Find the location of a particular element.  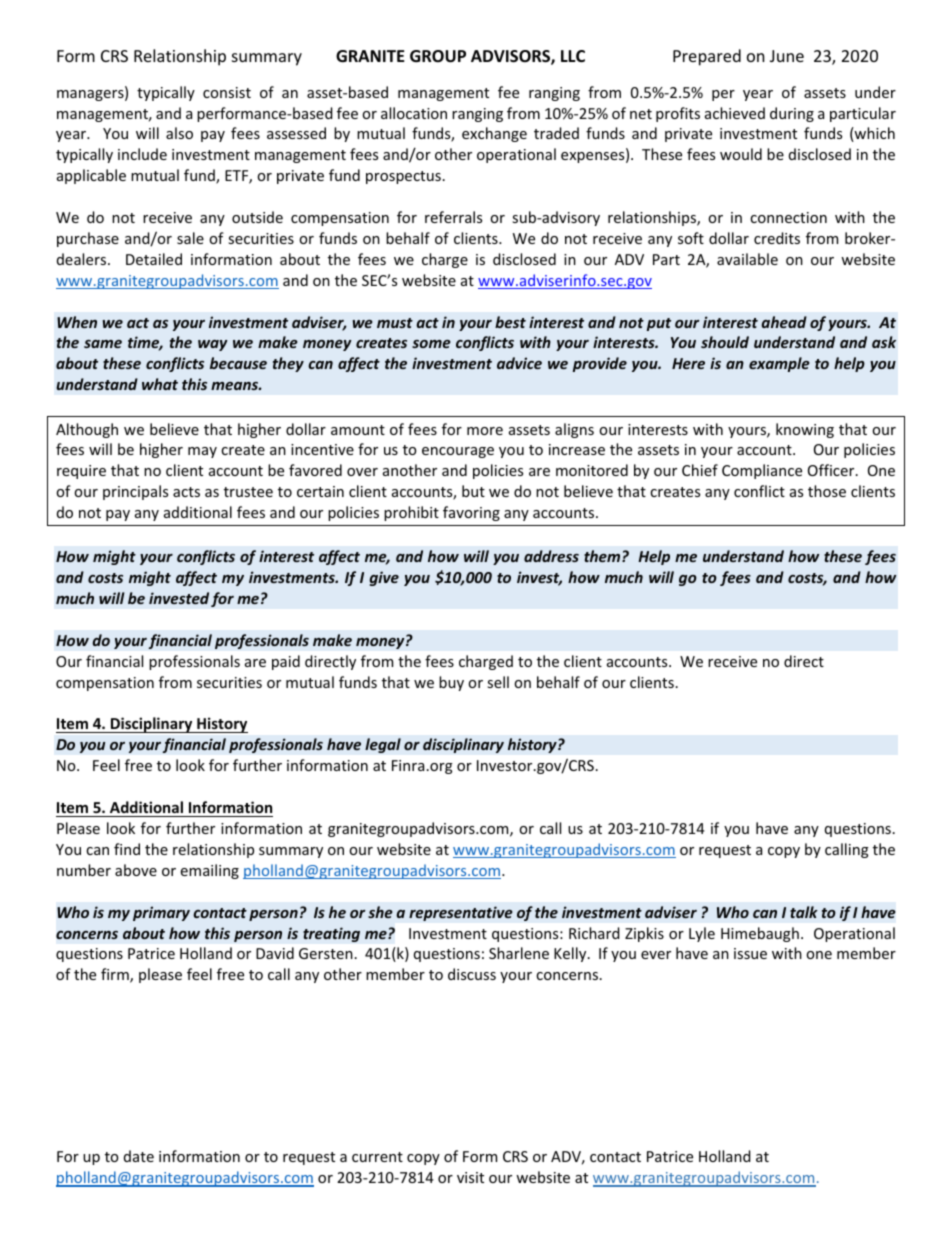

advice is located at coordinates (519, 363).
